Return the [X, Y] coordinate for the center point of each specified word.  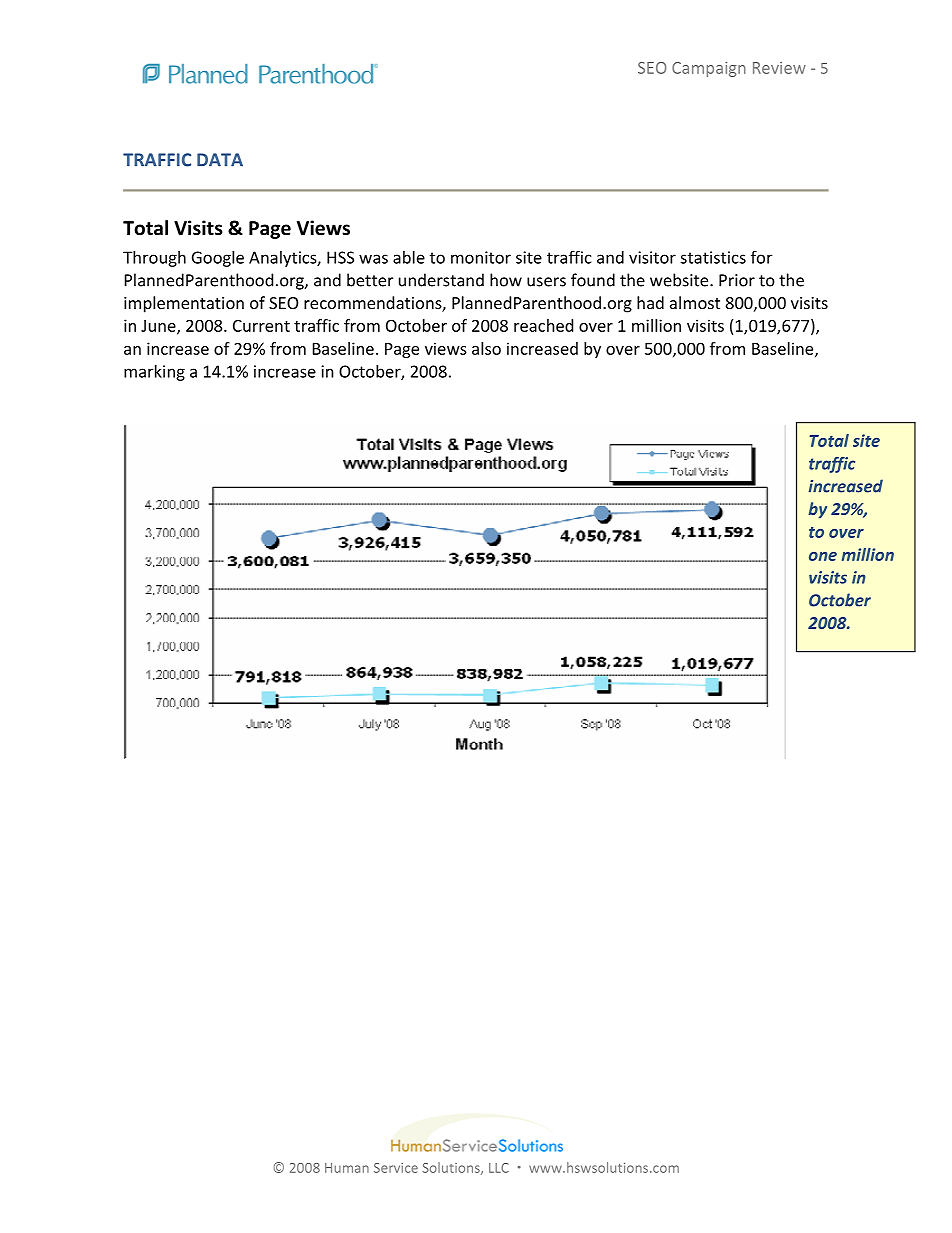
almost [695, 302]
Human [347, 1168]
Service [396, 1168]
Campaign [709, 69]
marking [154, 373]
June [159, 327]
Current [261, 326]
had [650, 302]
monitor [481, 257]
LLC [499, 1168]
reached [543, 325]
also [486, 348]
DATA [220, 160]
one [823, 556]
